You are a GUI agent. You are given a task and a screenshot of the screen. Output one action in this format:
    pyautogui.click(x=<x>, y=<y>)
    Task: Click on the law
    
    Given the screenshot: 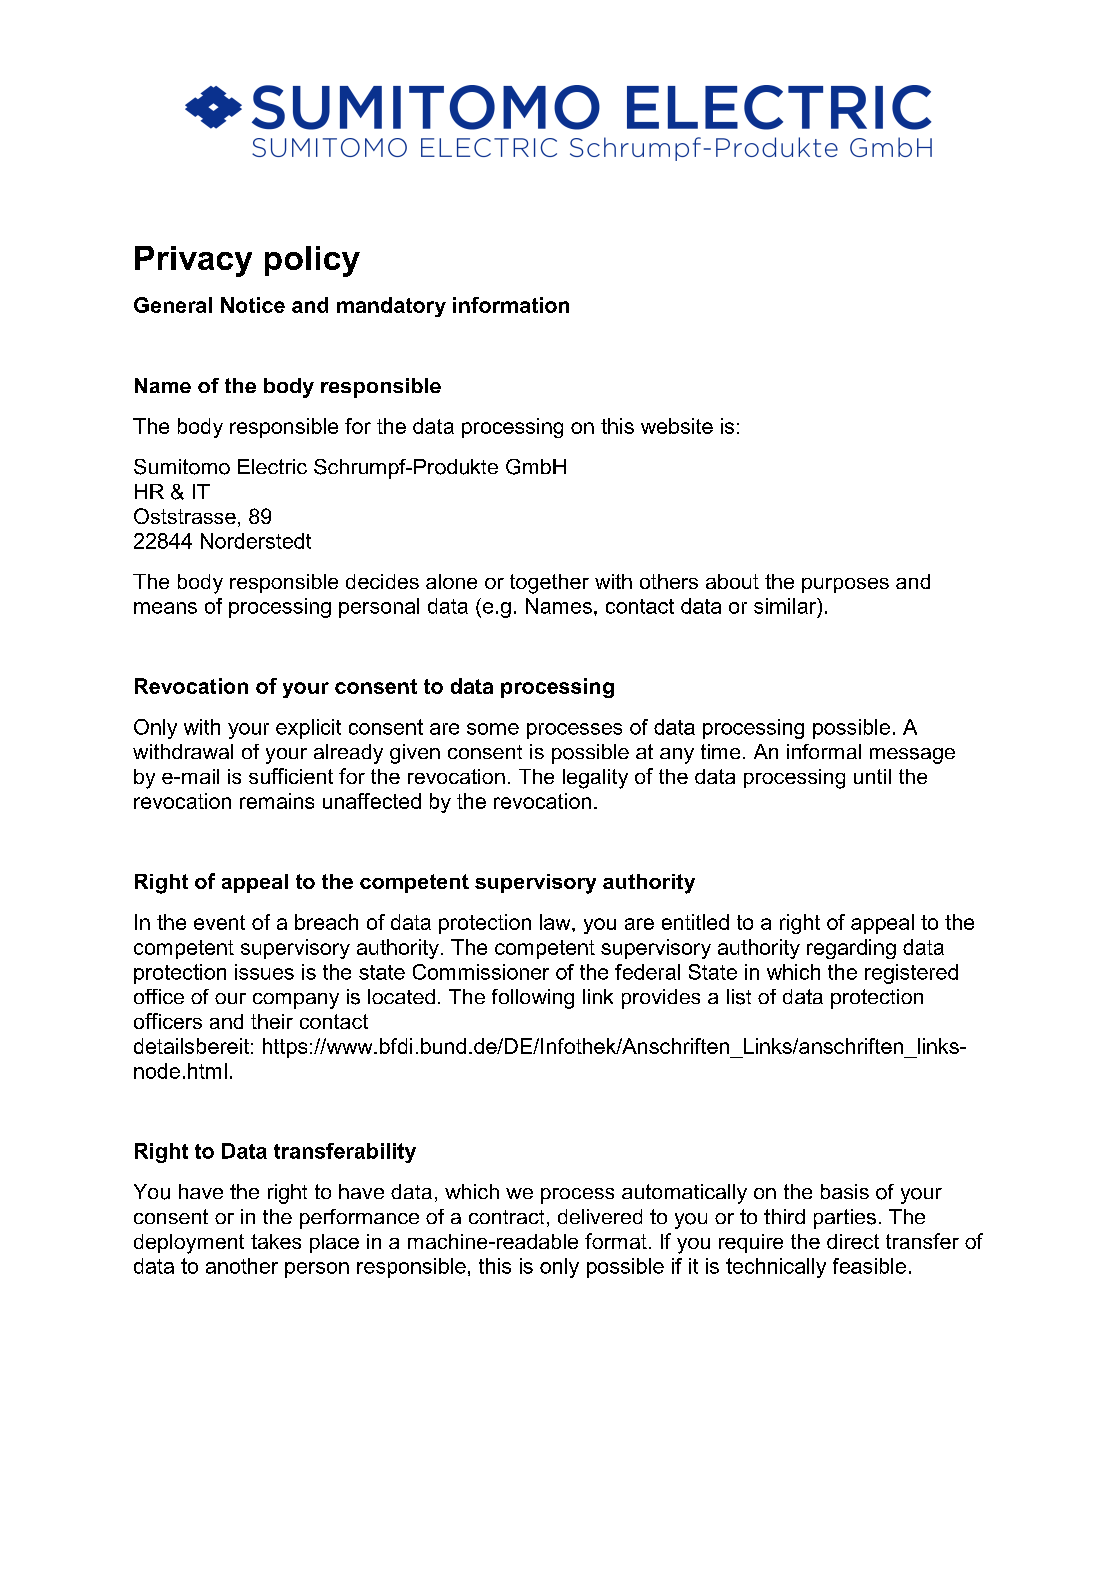 What is the action you would take?
    pyautogui.click(x=556, y=922)
